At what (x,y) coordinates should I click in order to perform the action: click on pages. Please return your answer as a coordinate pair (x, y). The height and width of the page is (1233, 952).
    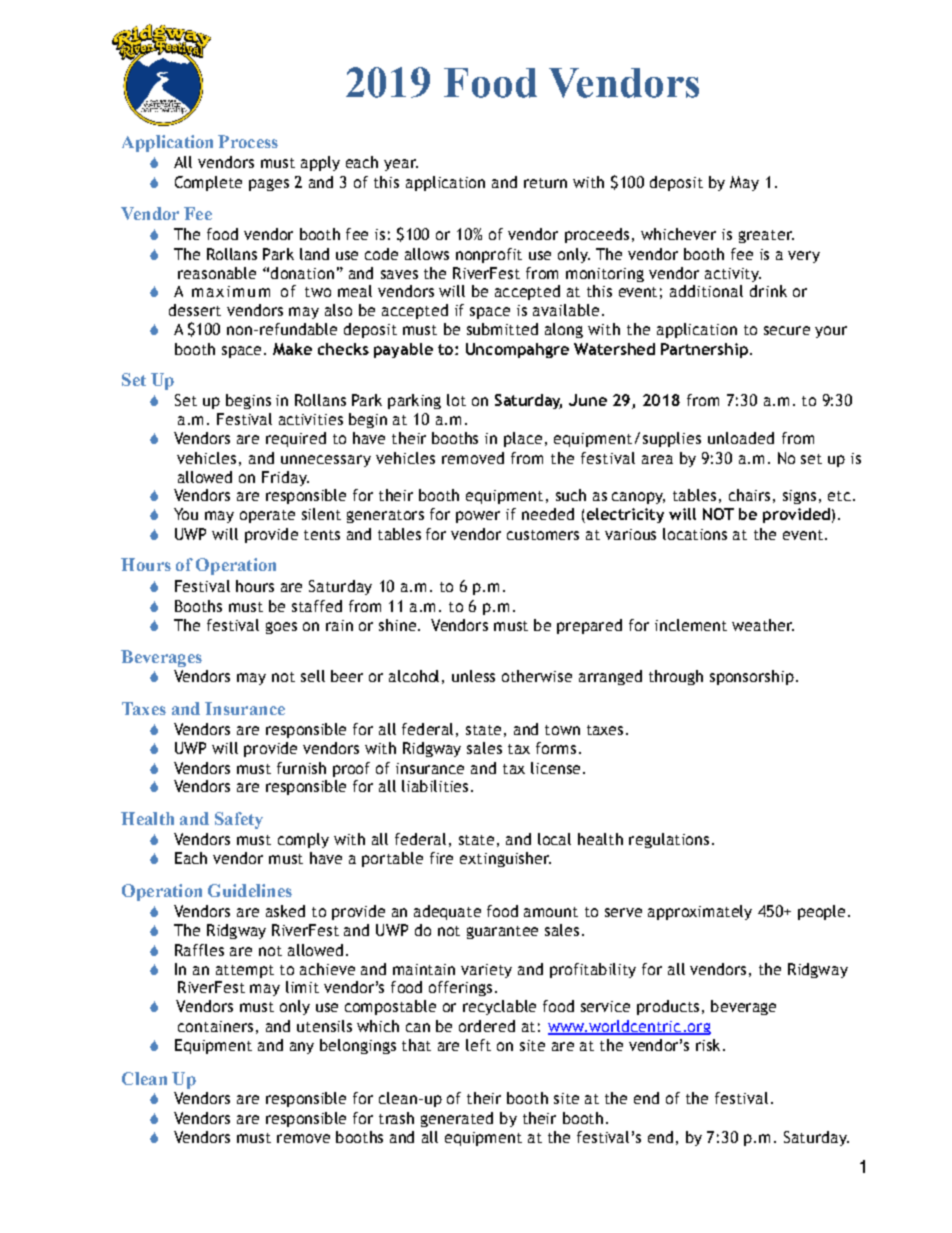
    Looking at the image, I should click on (269, 185).
